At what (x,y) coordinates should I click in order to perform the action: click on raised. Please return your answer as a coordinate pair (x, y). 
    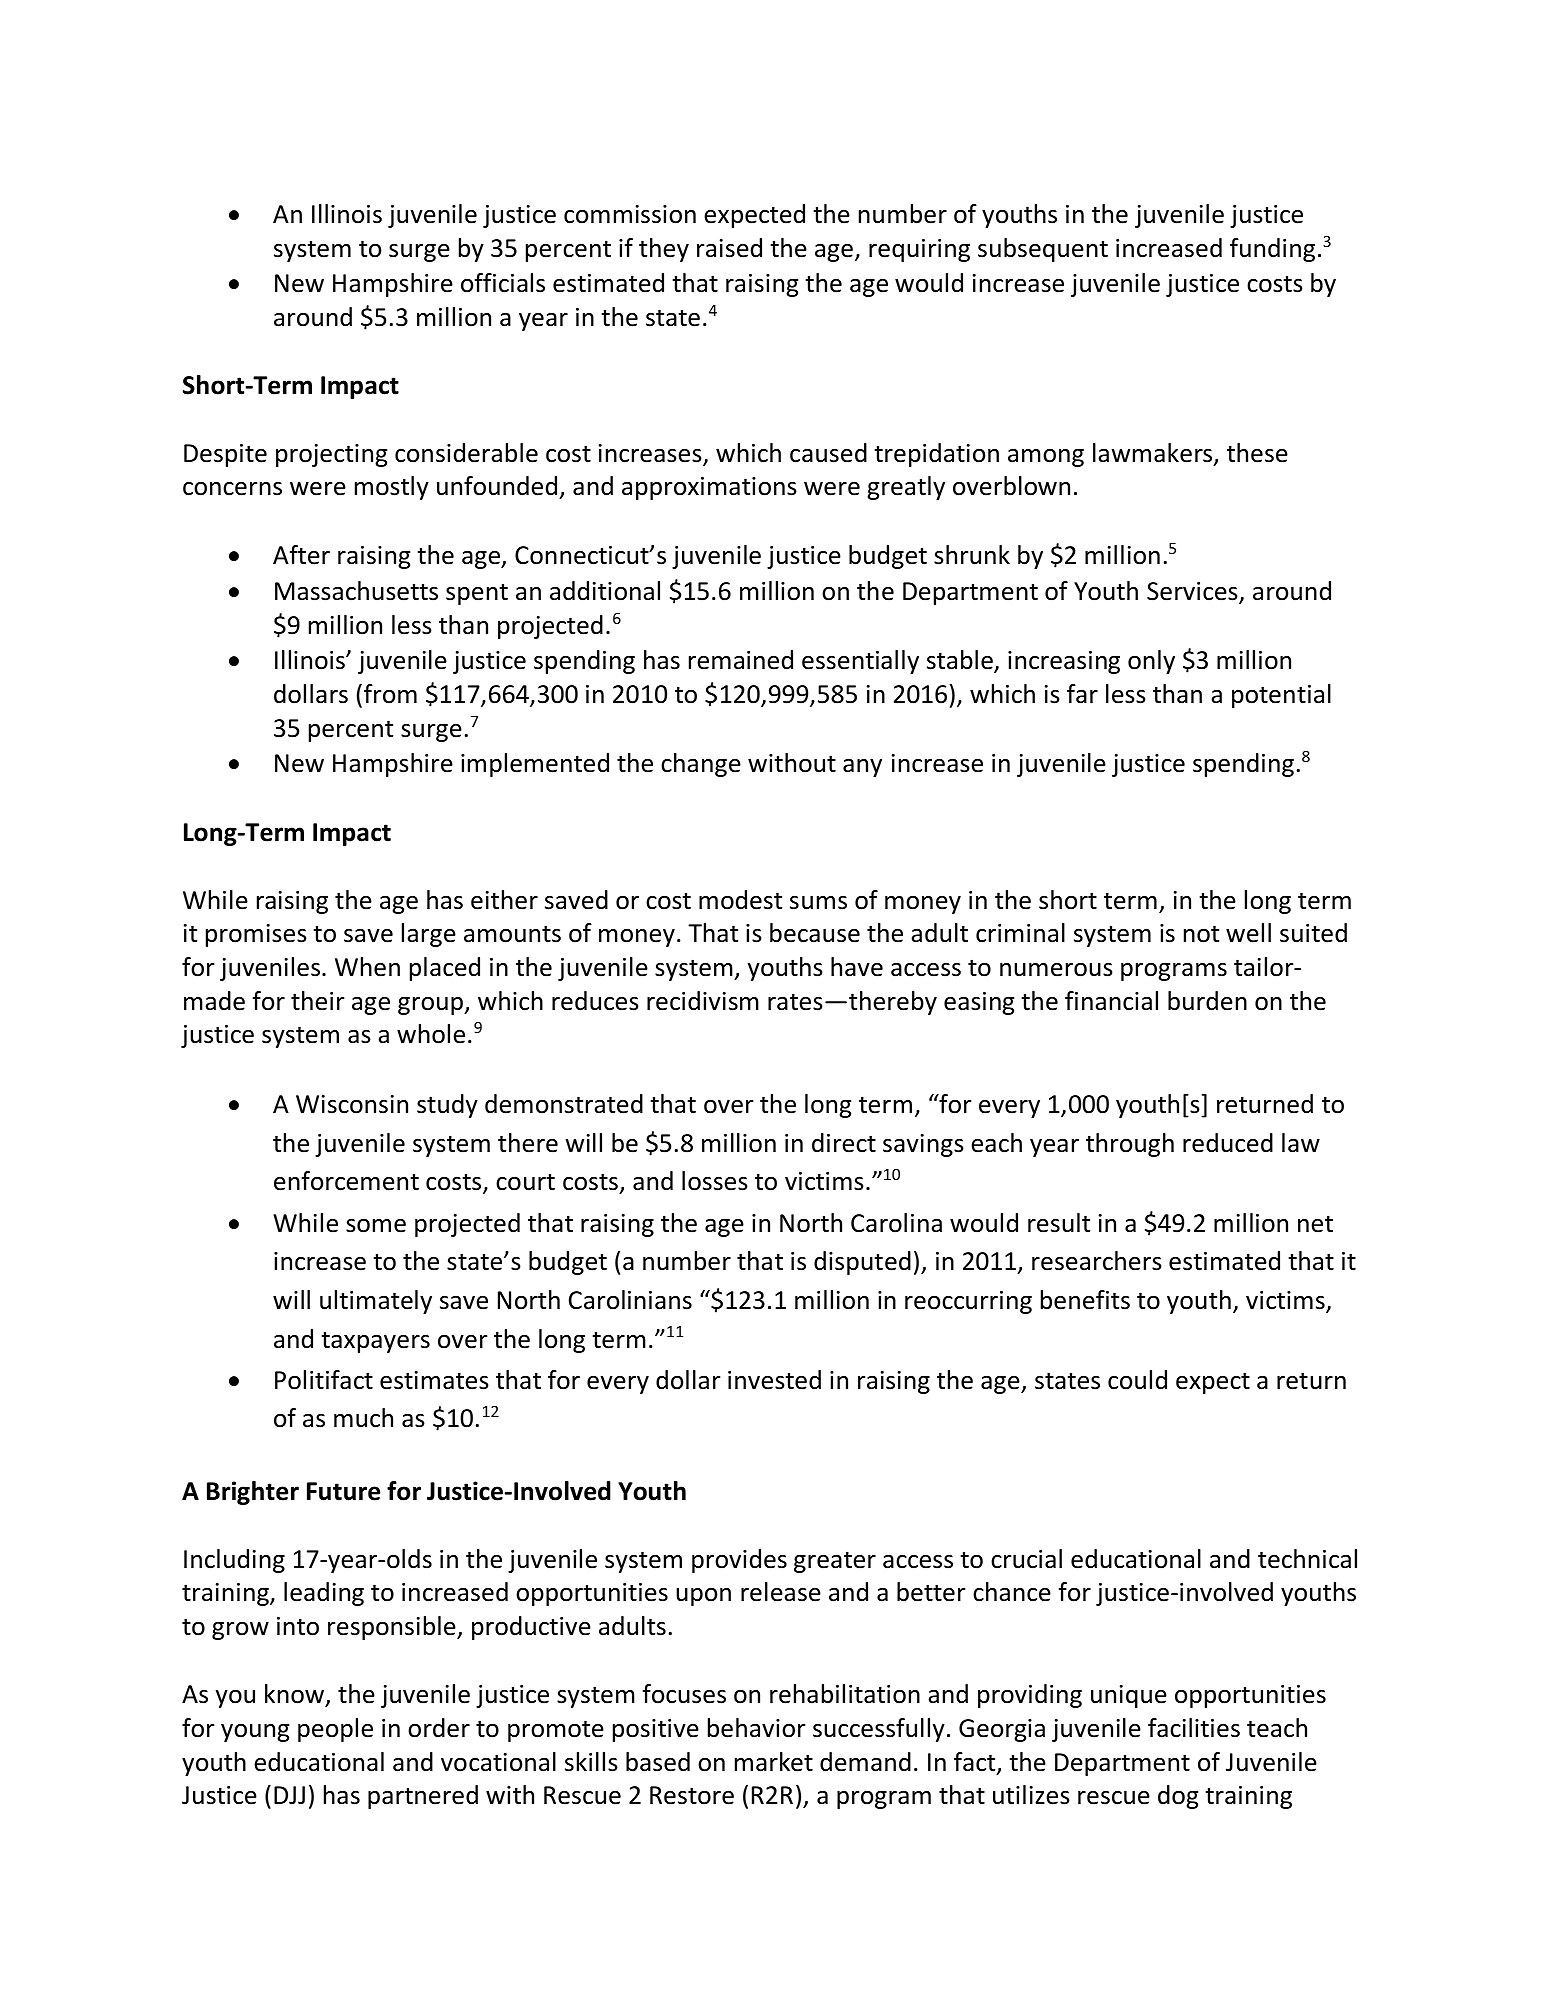
    Looking at the image, I should click on (729, 248).
